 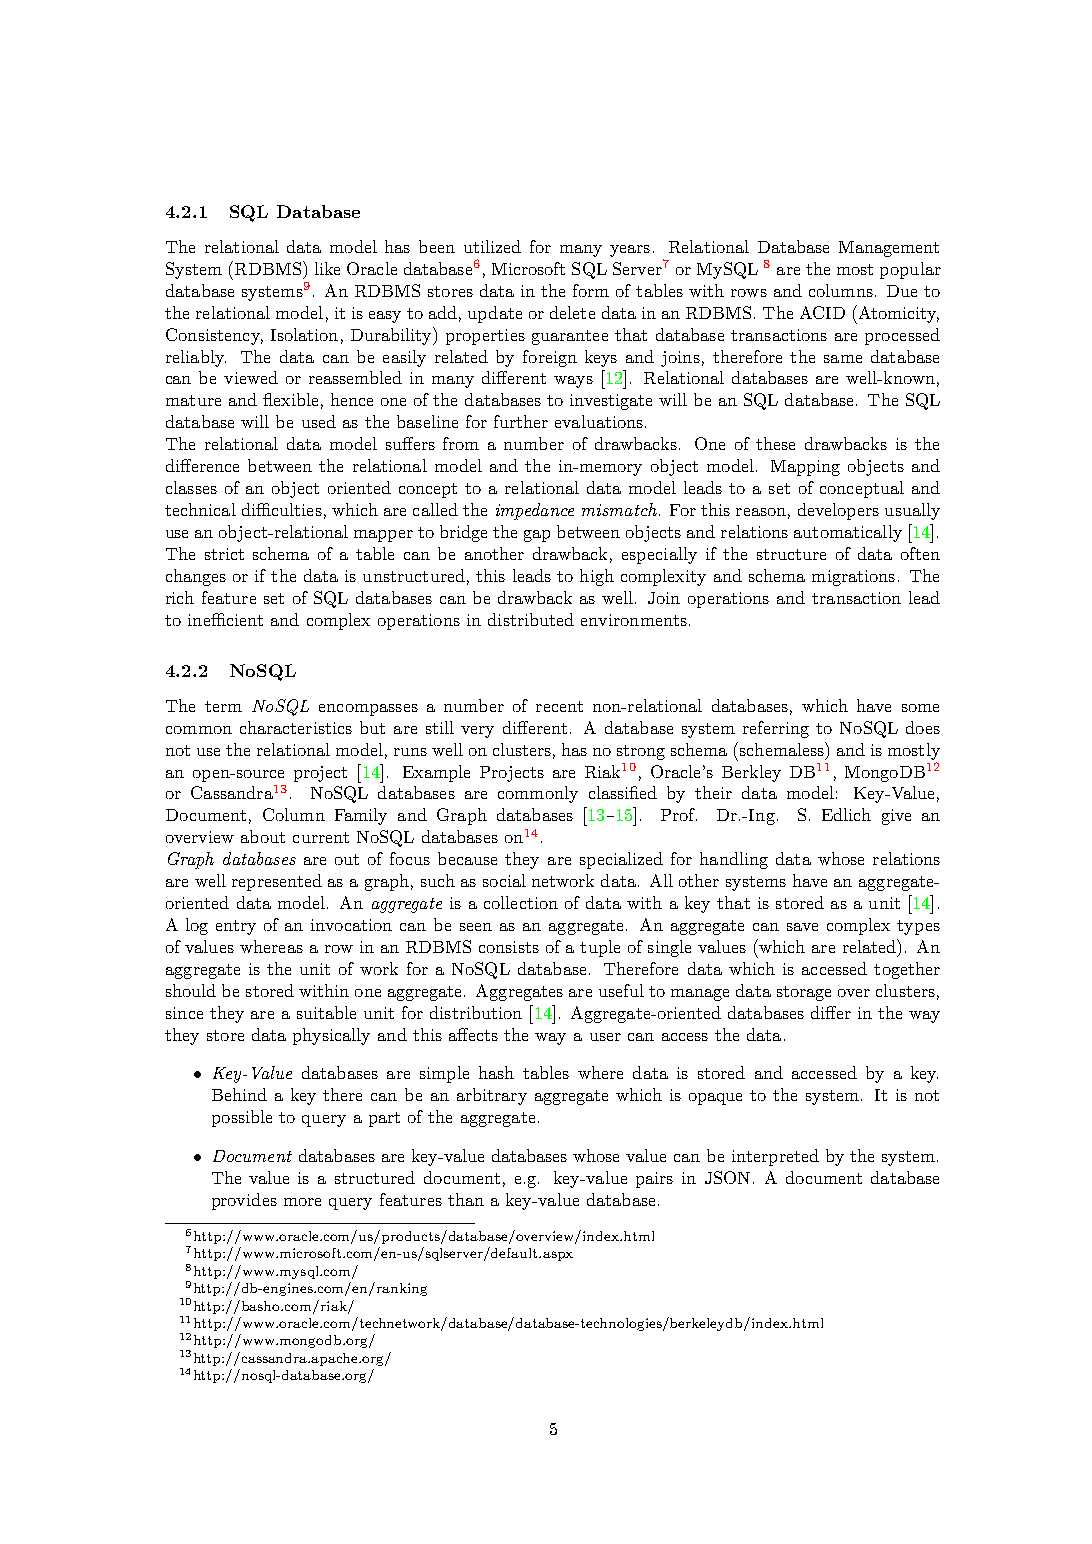 What do you see at coordinates (822, 312) in the document?
I see `ACID` at bounding box center [822, 312].
